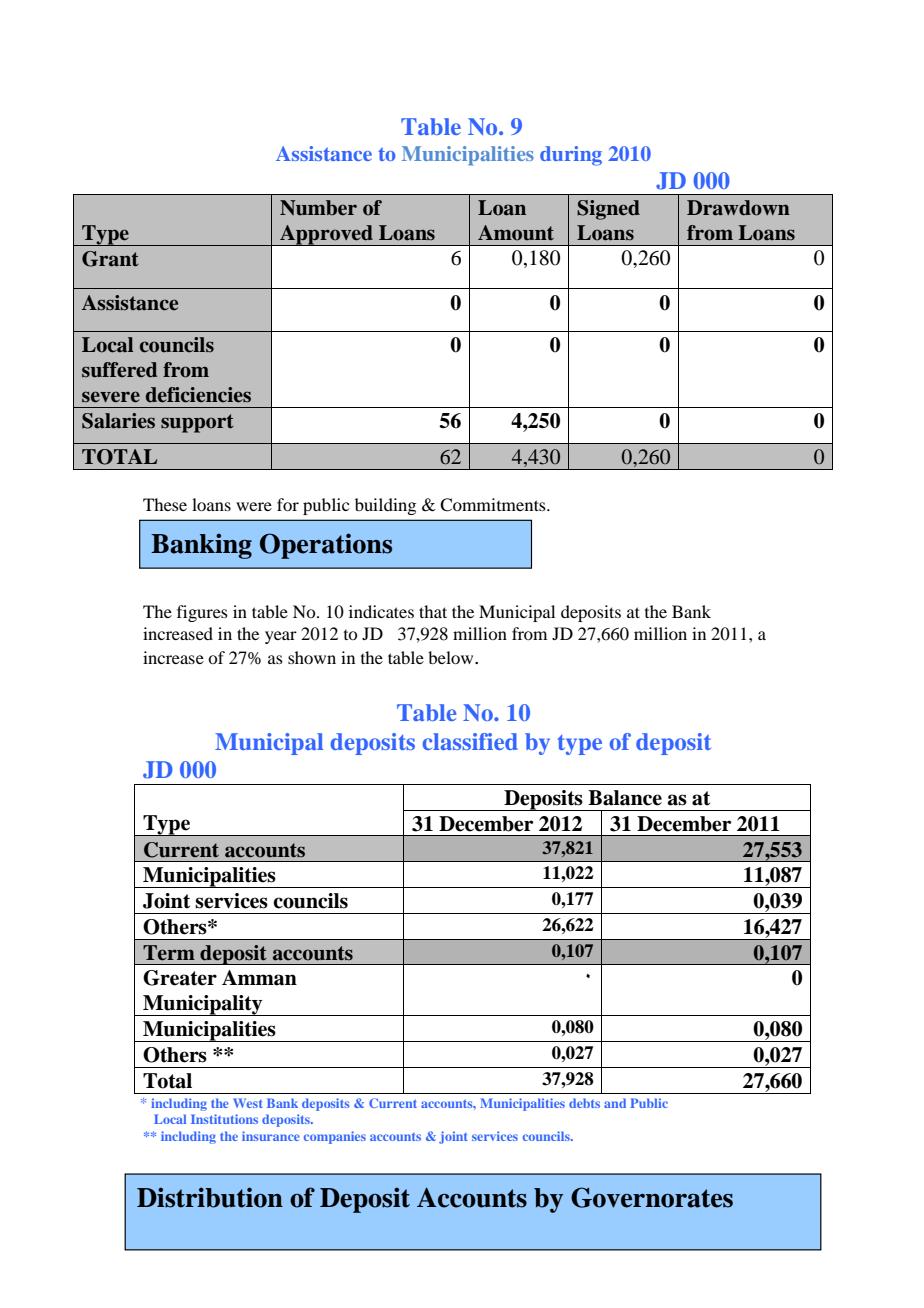 This screenshot has height=1308, width=924. What do you see at coordinates (452, 657) in the screenshot?
I see `below` at bounding box center [452, 657].
